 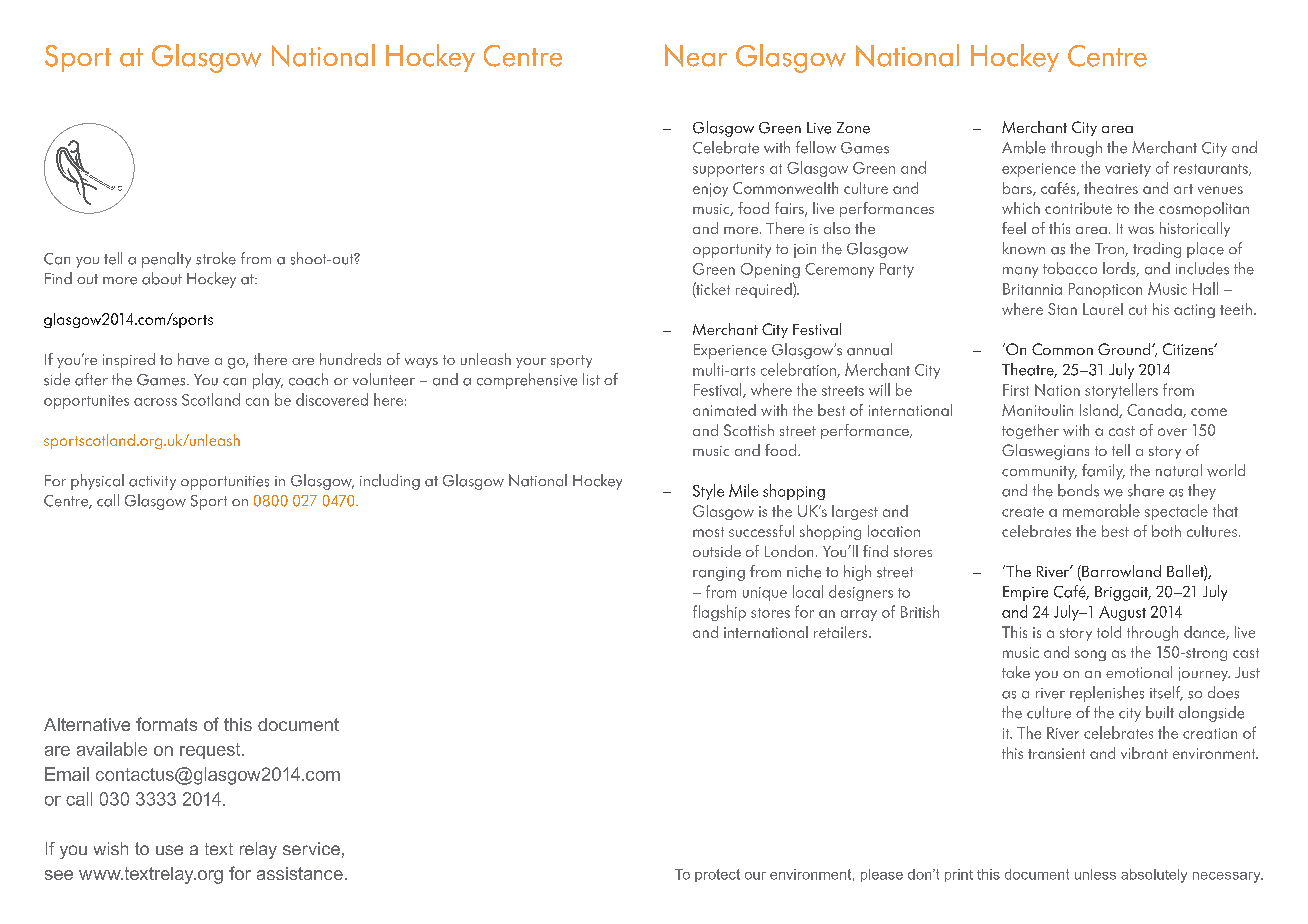 I want to click on Ground, so click(x=1125, y=349).
